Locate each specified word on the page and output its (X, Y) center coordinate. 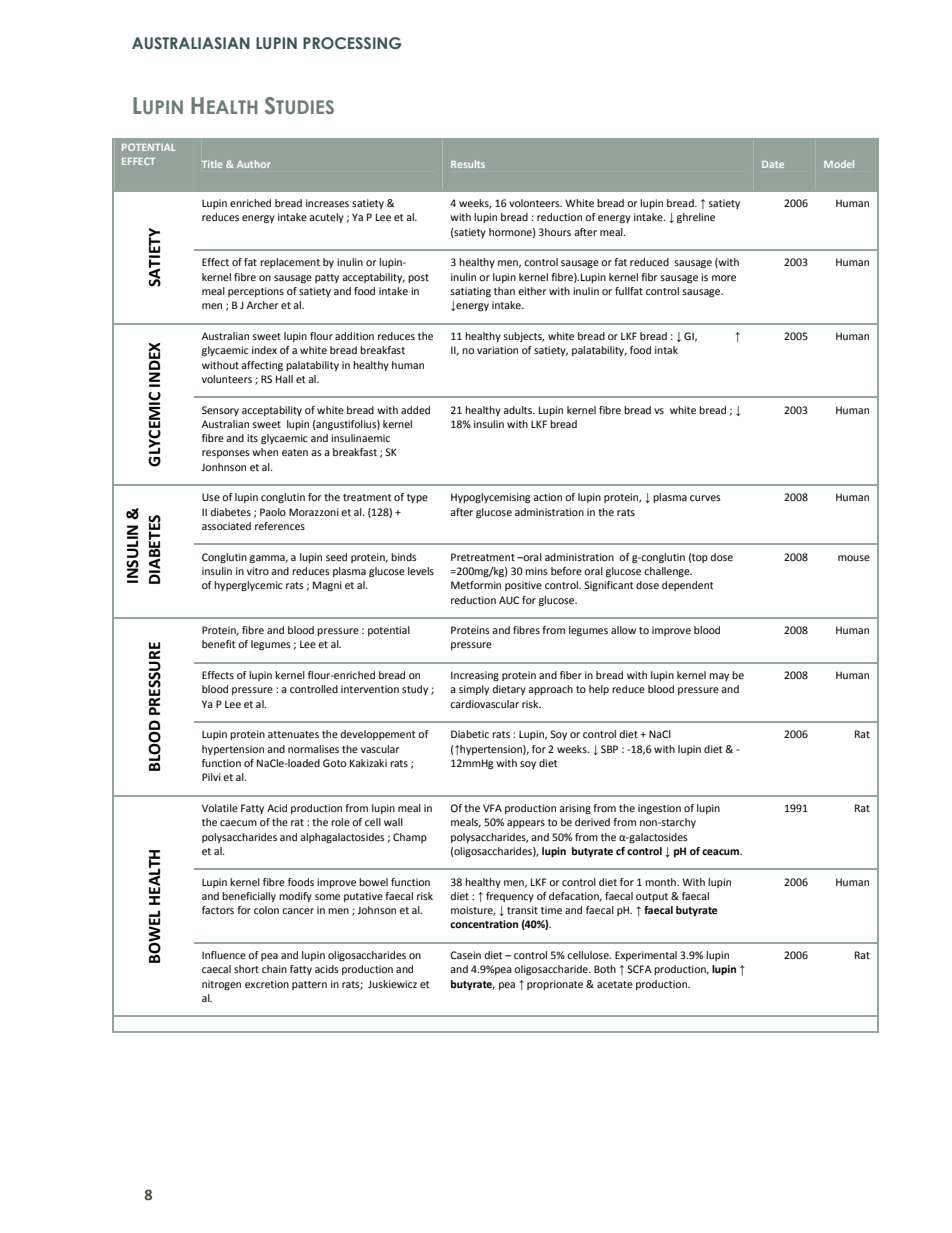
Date (773, 164)
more (724, 278)
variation (497, 350)
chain (274, 969)
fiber (571, 675)
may (719, 677)
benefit (219, 644)
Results (468, 164)
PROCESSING (352, 43)
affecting (262, 366)
